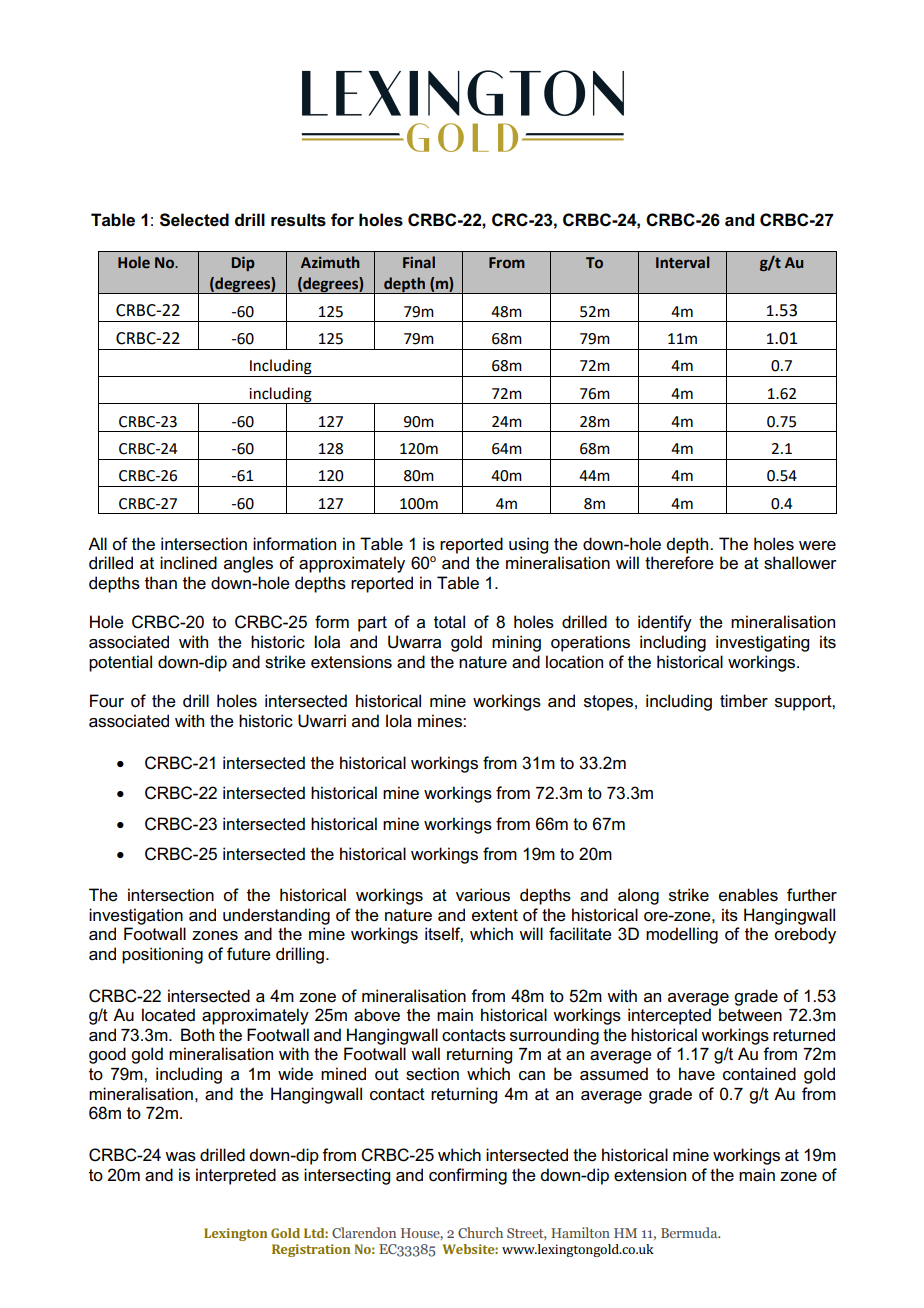 The image size is (924, 1308). I want to click on Church, so click(480, 1232).
